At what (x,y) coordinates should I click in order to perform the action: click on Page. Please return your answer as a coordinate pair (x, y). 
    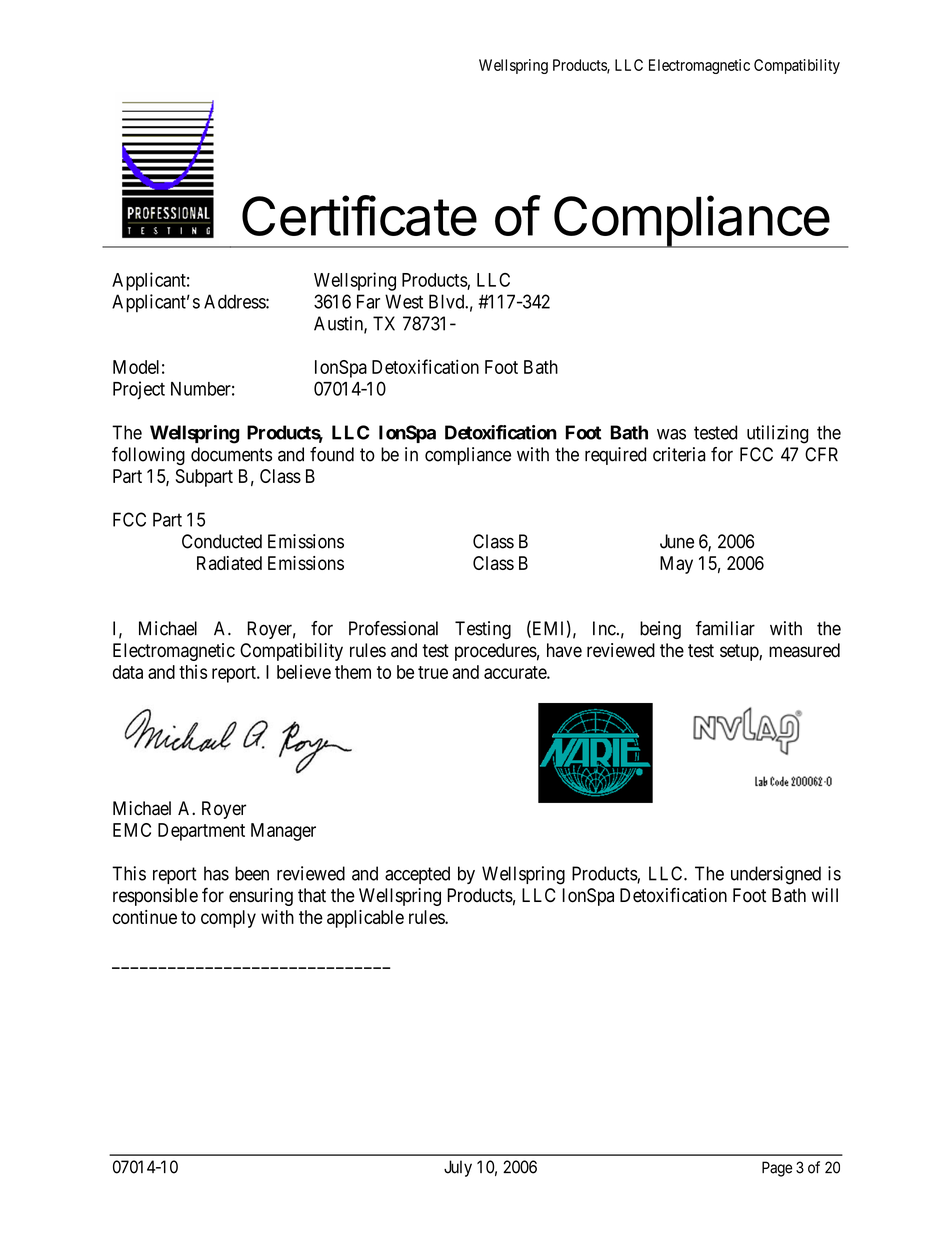
    Looking at the image, I should click on (777, 1169).
